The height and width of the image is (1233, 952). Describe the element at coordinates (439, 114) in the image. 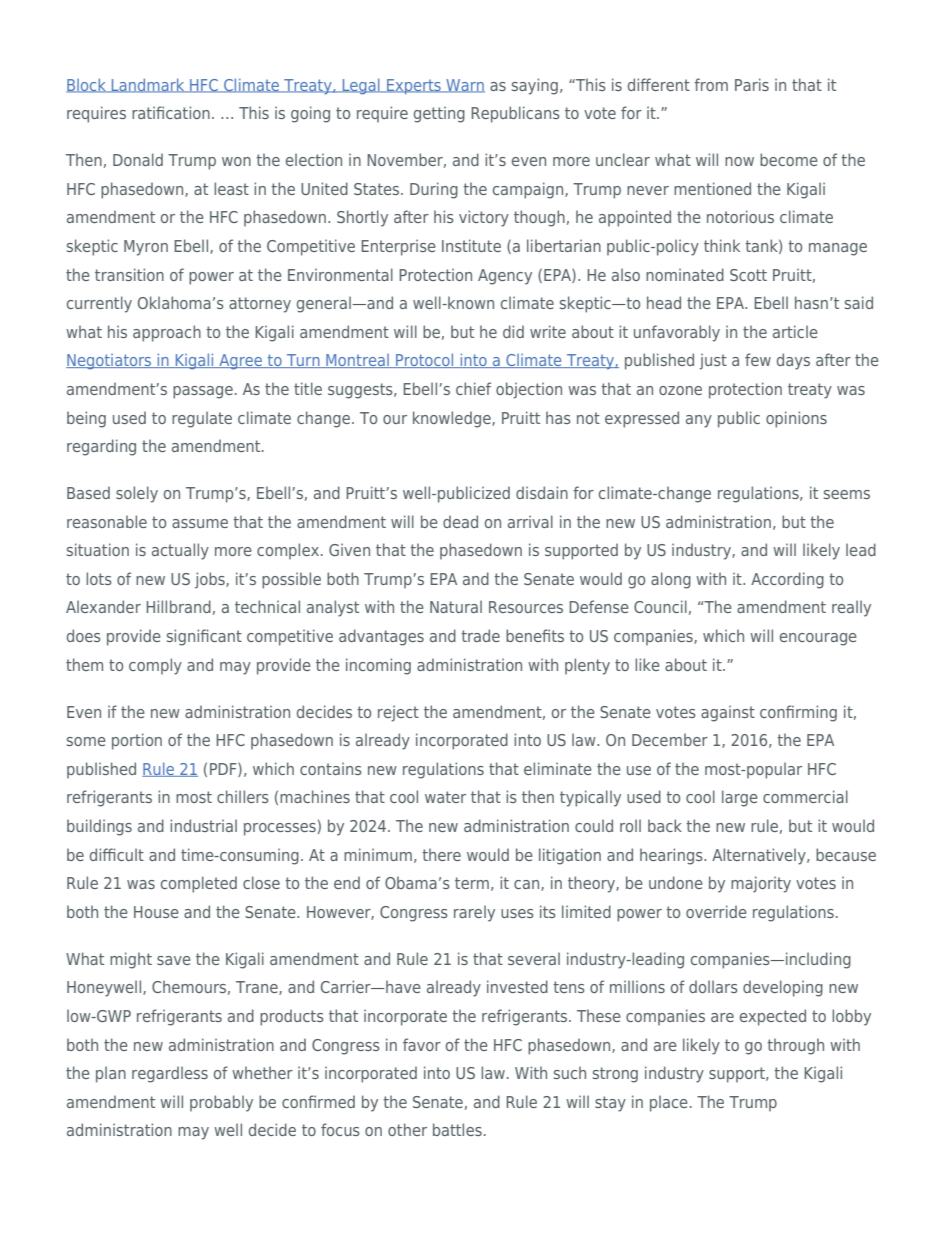

I see `getting` at that location.
